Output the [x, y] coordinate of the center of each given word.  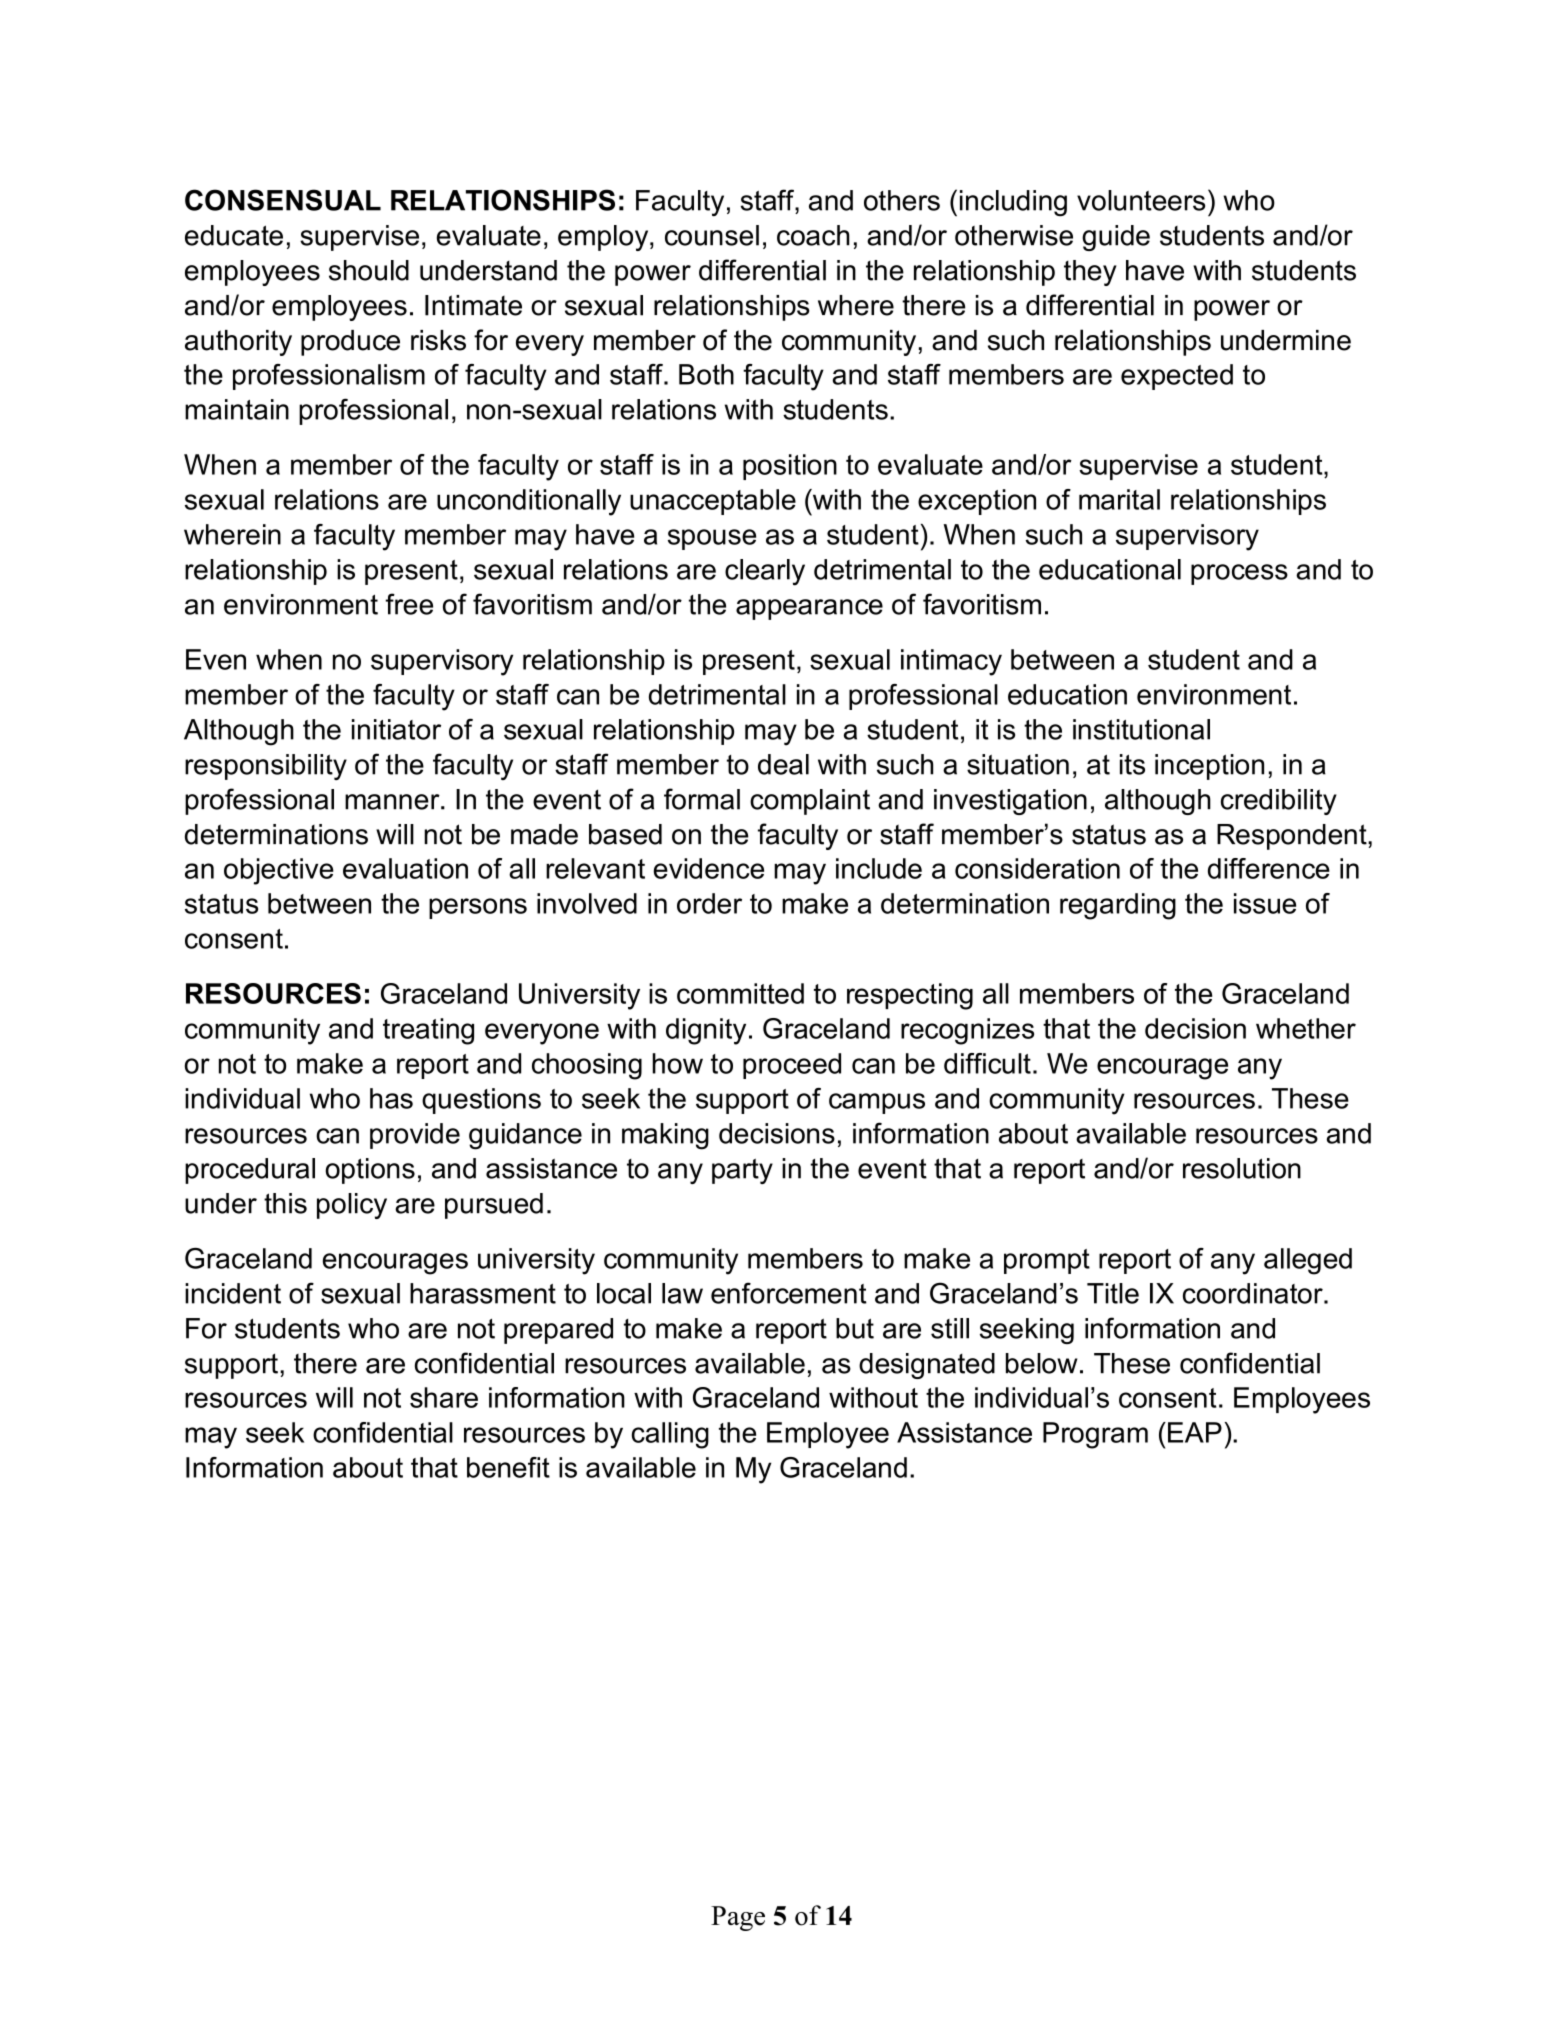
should [369, 270]
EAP [1195, 1432]
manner [393, 802]
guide [1116, 238]
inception [1209, 767]
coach [813, 235]
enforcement [789, 1293]
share [444, 1397]
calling [670, 1435]
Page [738, 1918]
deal [783, 764]
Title [1113, 1293]
